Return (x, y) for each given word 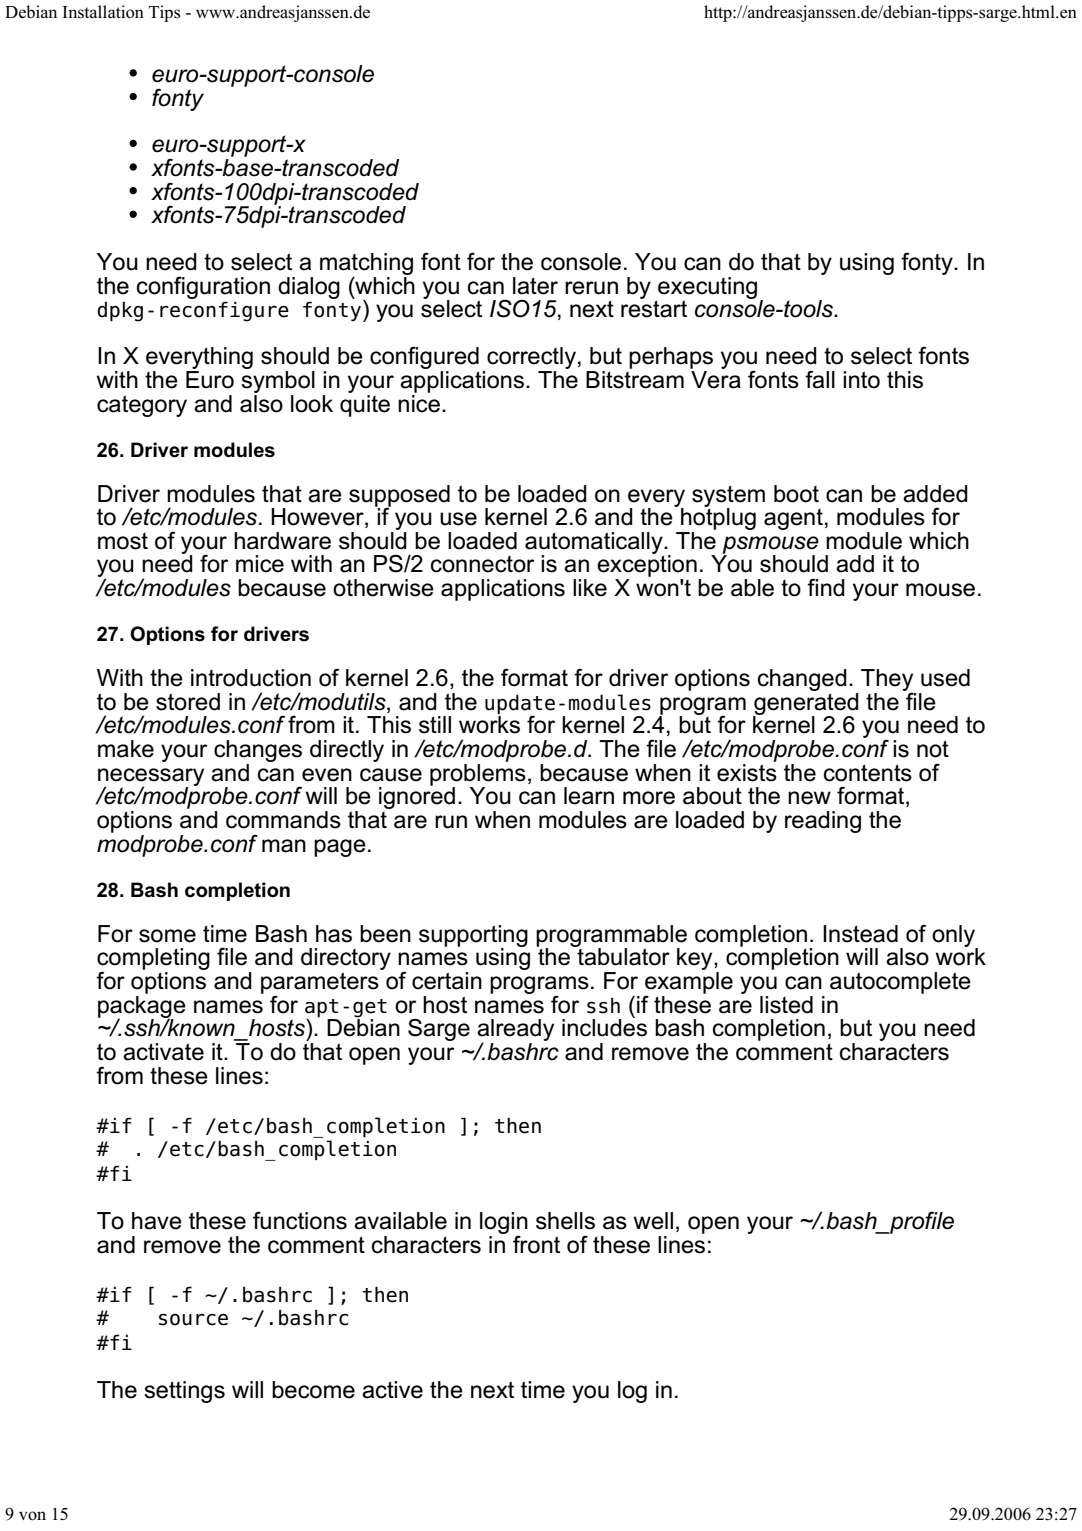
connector (482, 564)
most (123, 541)
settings (184, 1392)
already (515, 1031)
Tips (164, 13)
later (535, 286)
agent (793, 519)
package (142, 1006)
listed (786, 1005)
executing (707, 289)
